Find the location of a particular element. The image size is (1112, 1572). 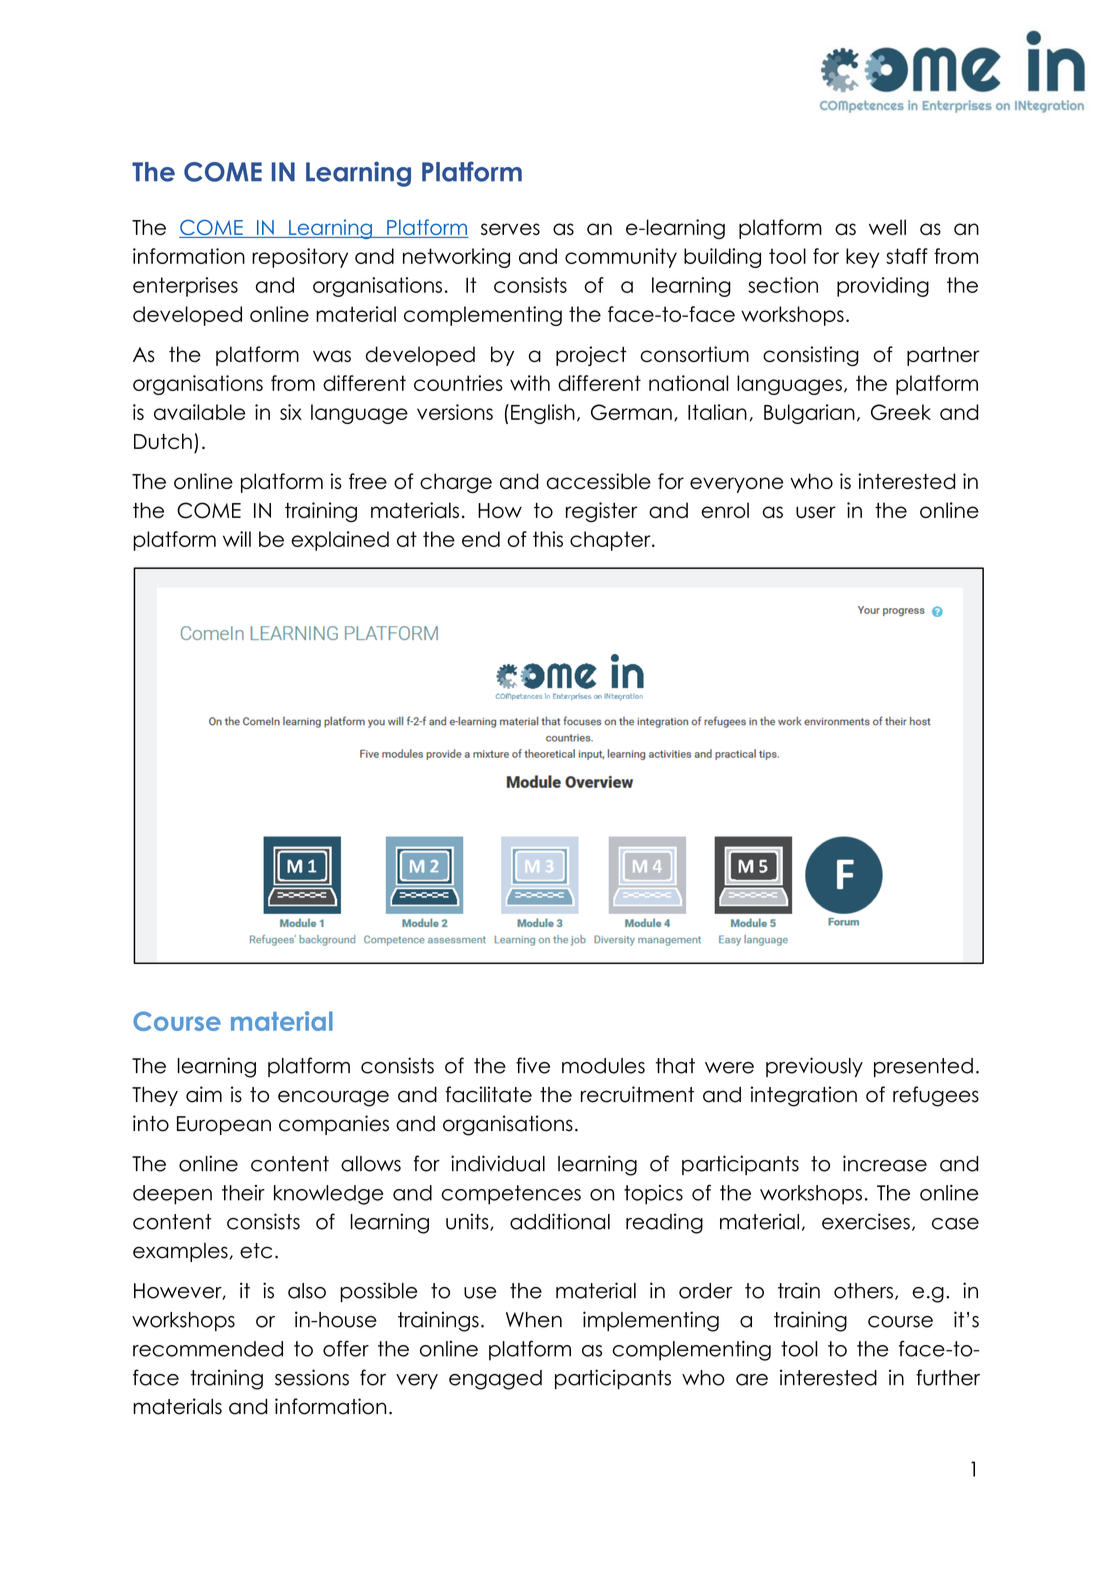

will is located at coordinates (237, 539).
